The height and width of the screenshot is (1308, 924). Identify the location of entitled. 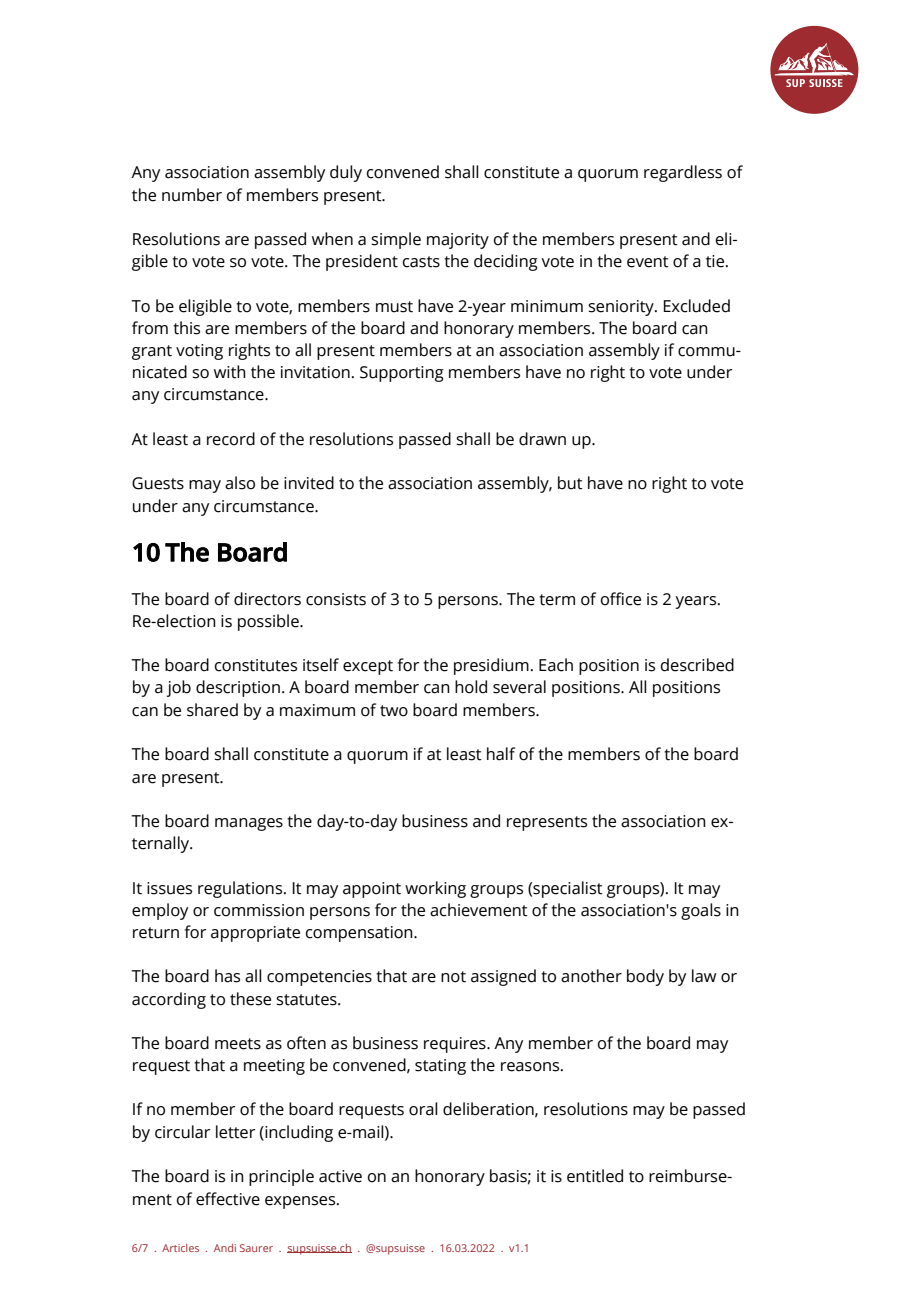
(595, 1176).
